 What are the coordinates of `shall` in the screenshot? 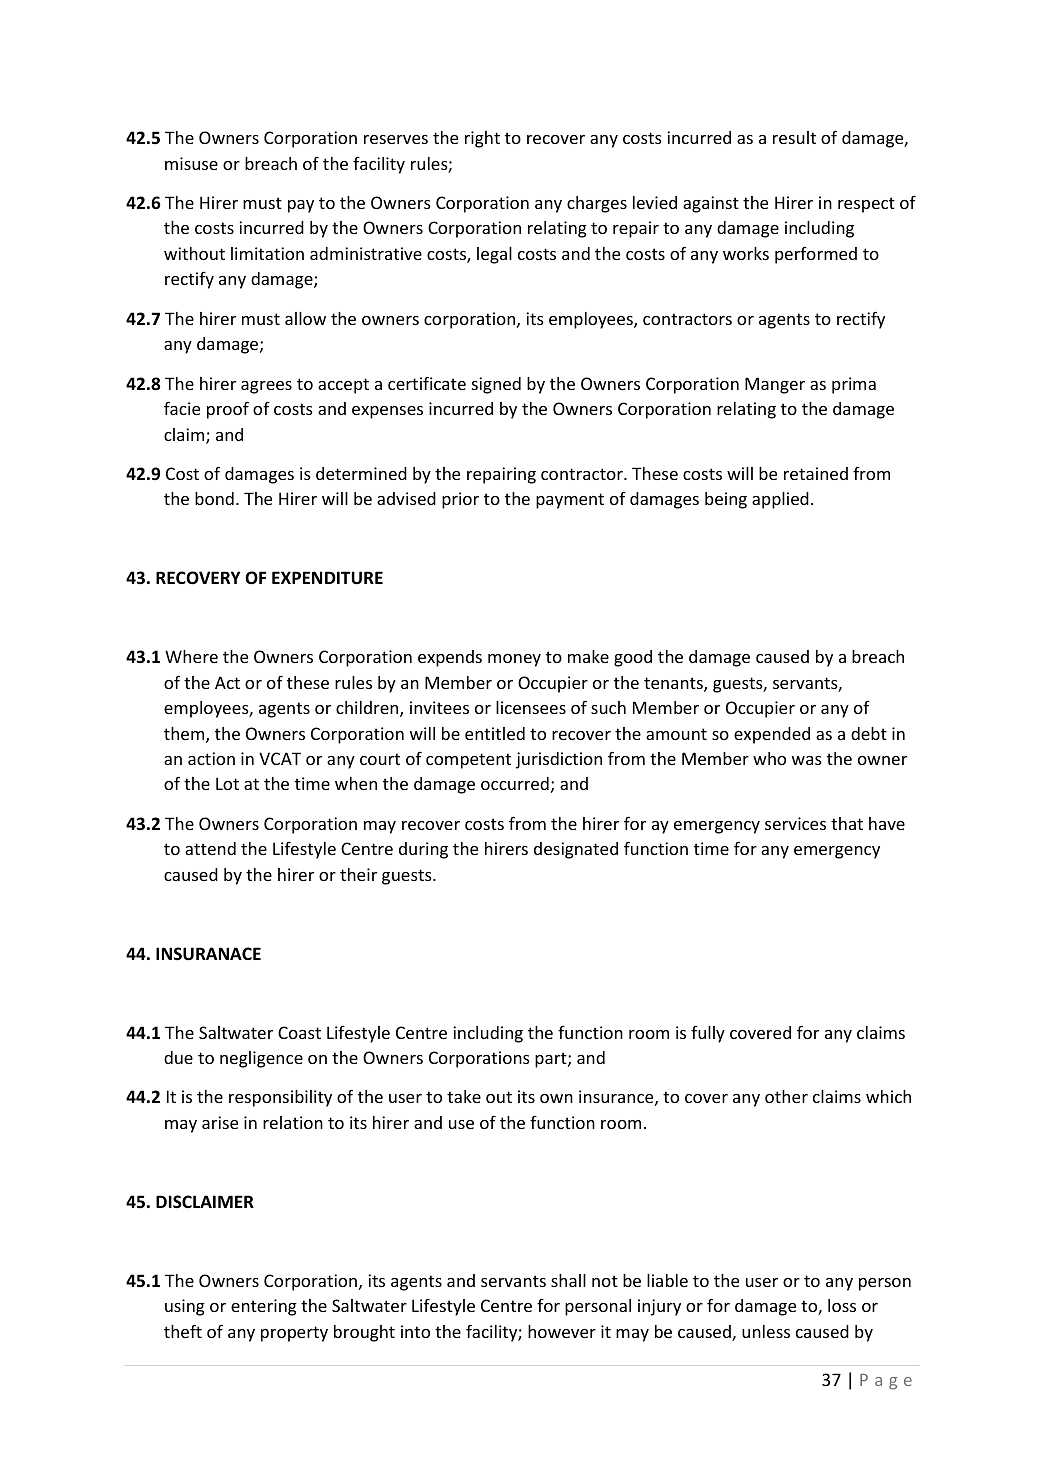 It's located at (568, 1280).
